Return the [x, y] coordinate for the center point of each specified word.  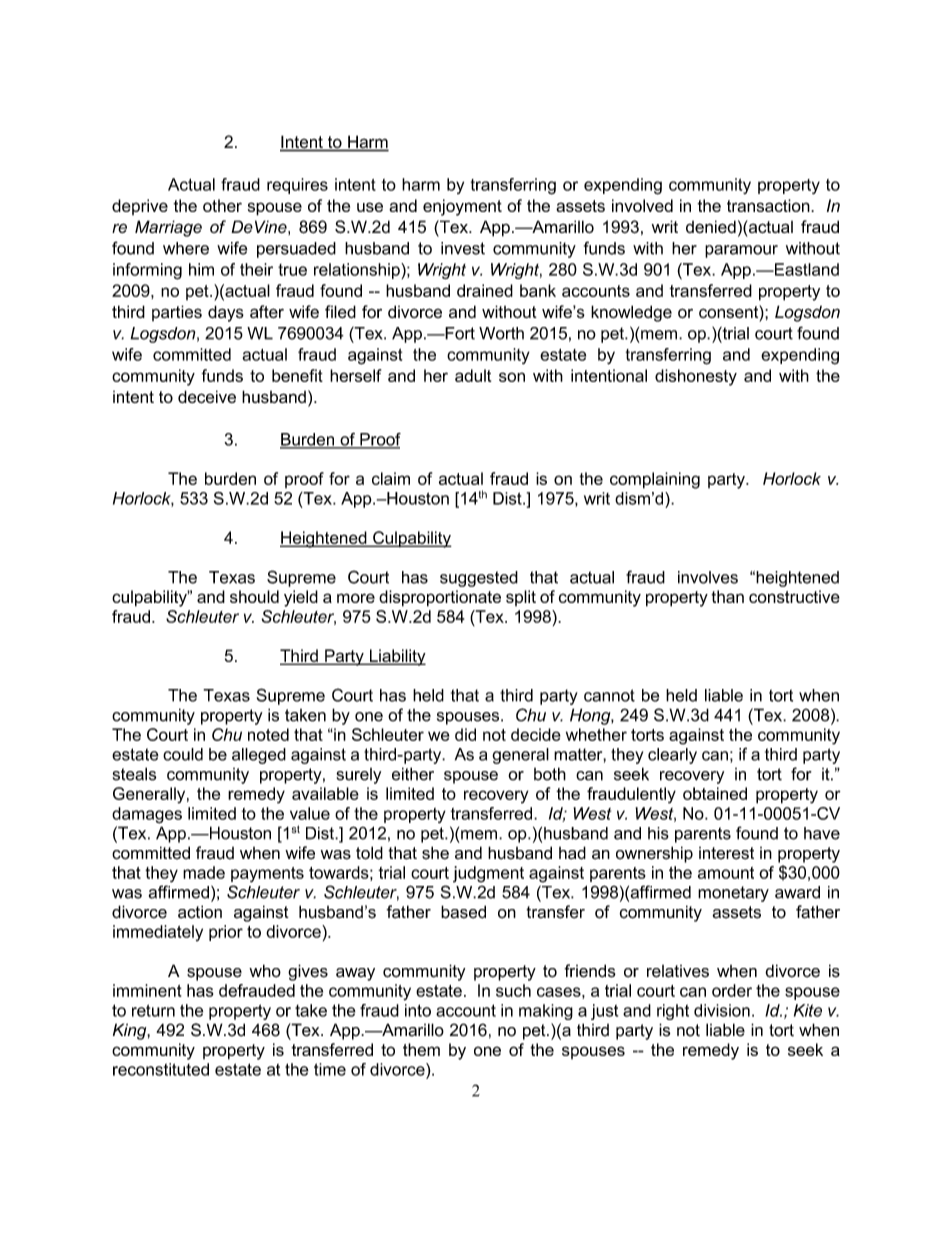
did [465, 734]
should [254, 596]
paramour [741, 251]
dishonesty [696, 377]
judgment [488, 874]
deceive [207, 396]
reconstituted [161, 1069]
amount [726, 873]
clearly [672, 756]
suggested [479, 579]
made [204, 872]
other [222, 205]
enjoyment [462, 207]
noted [268, 734]
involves [708, 577]
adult [473, 375]
